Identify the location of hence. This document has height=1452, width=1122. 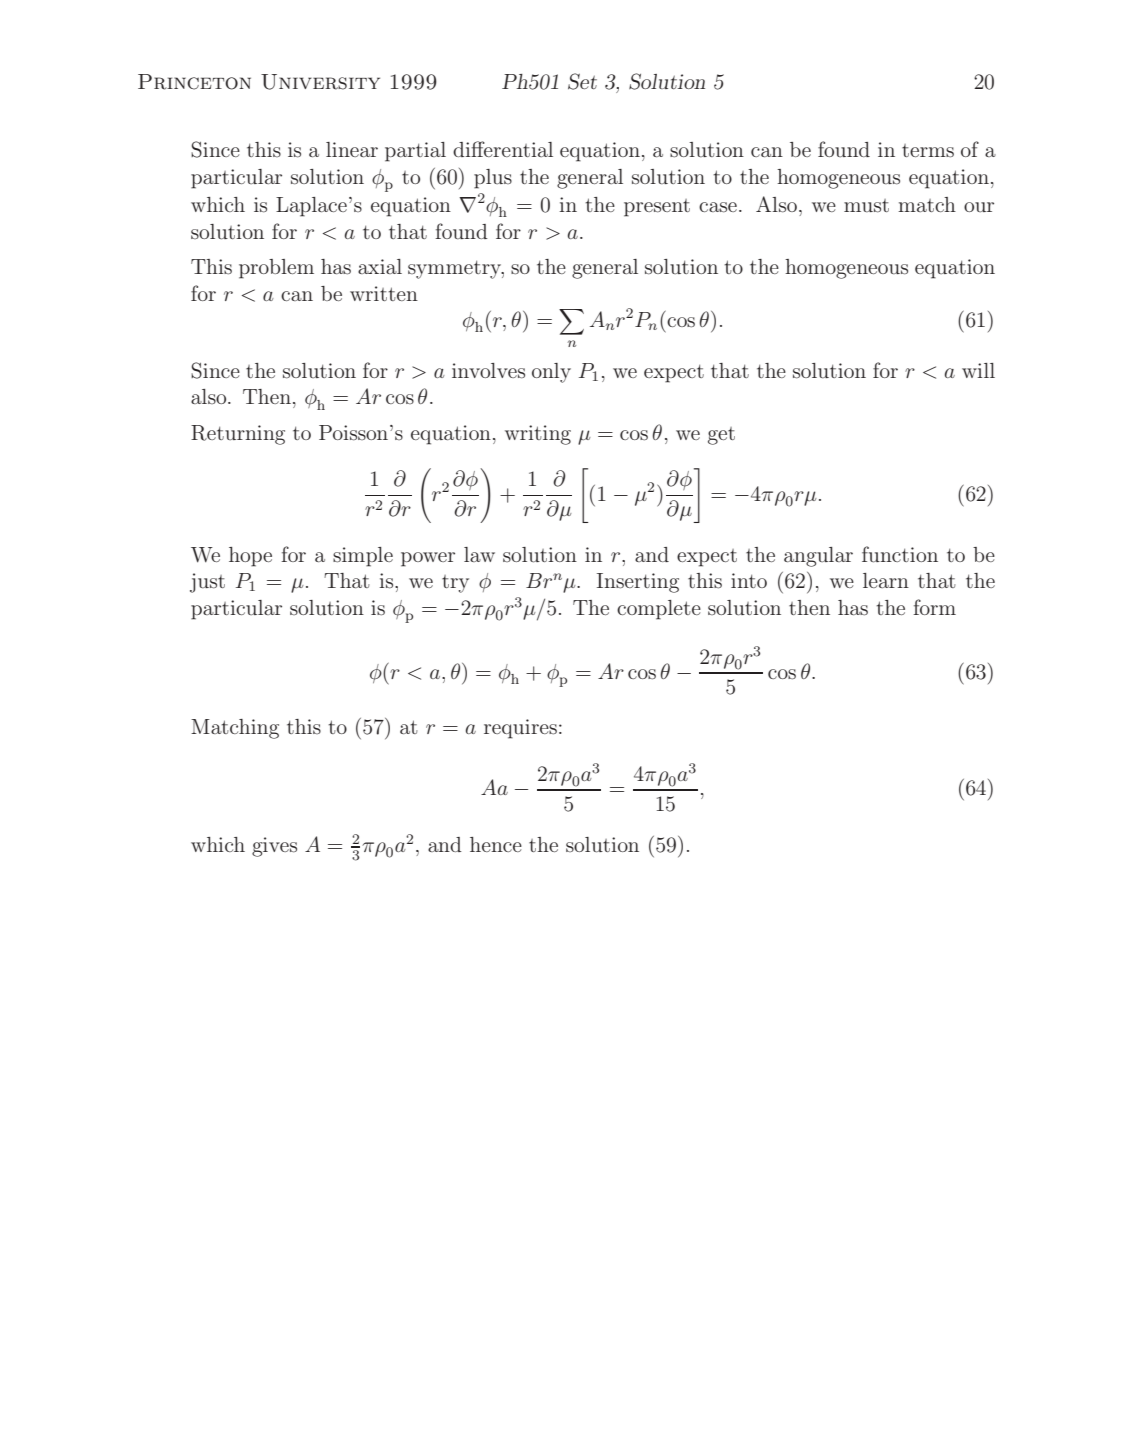
(496, 844).
